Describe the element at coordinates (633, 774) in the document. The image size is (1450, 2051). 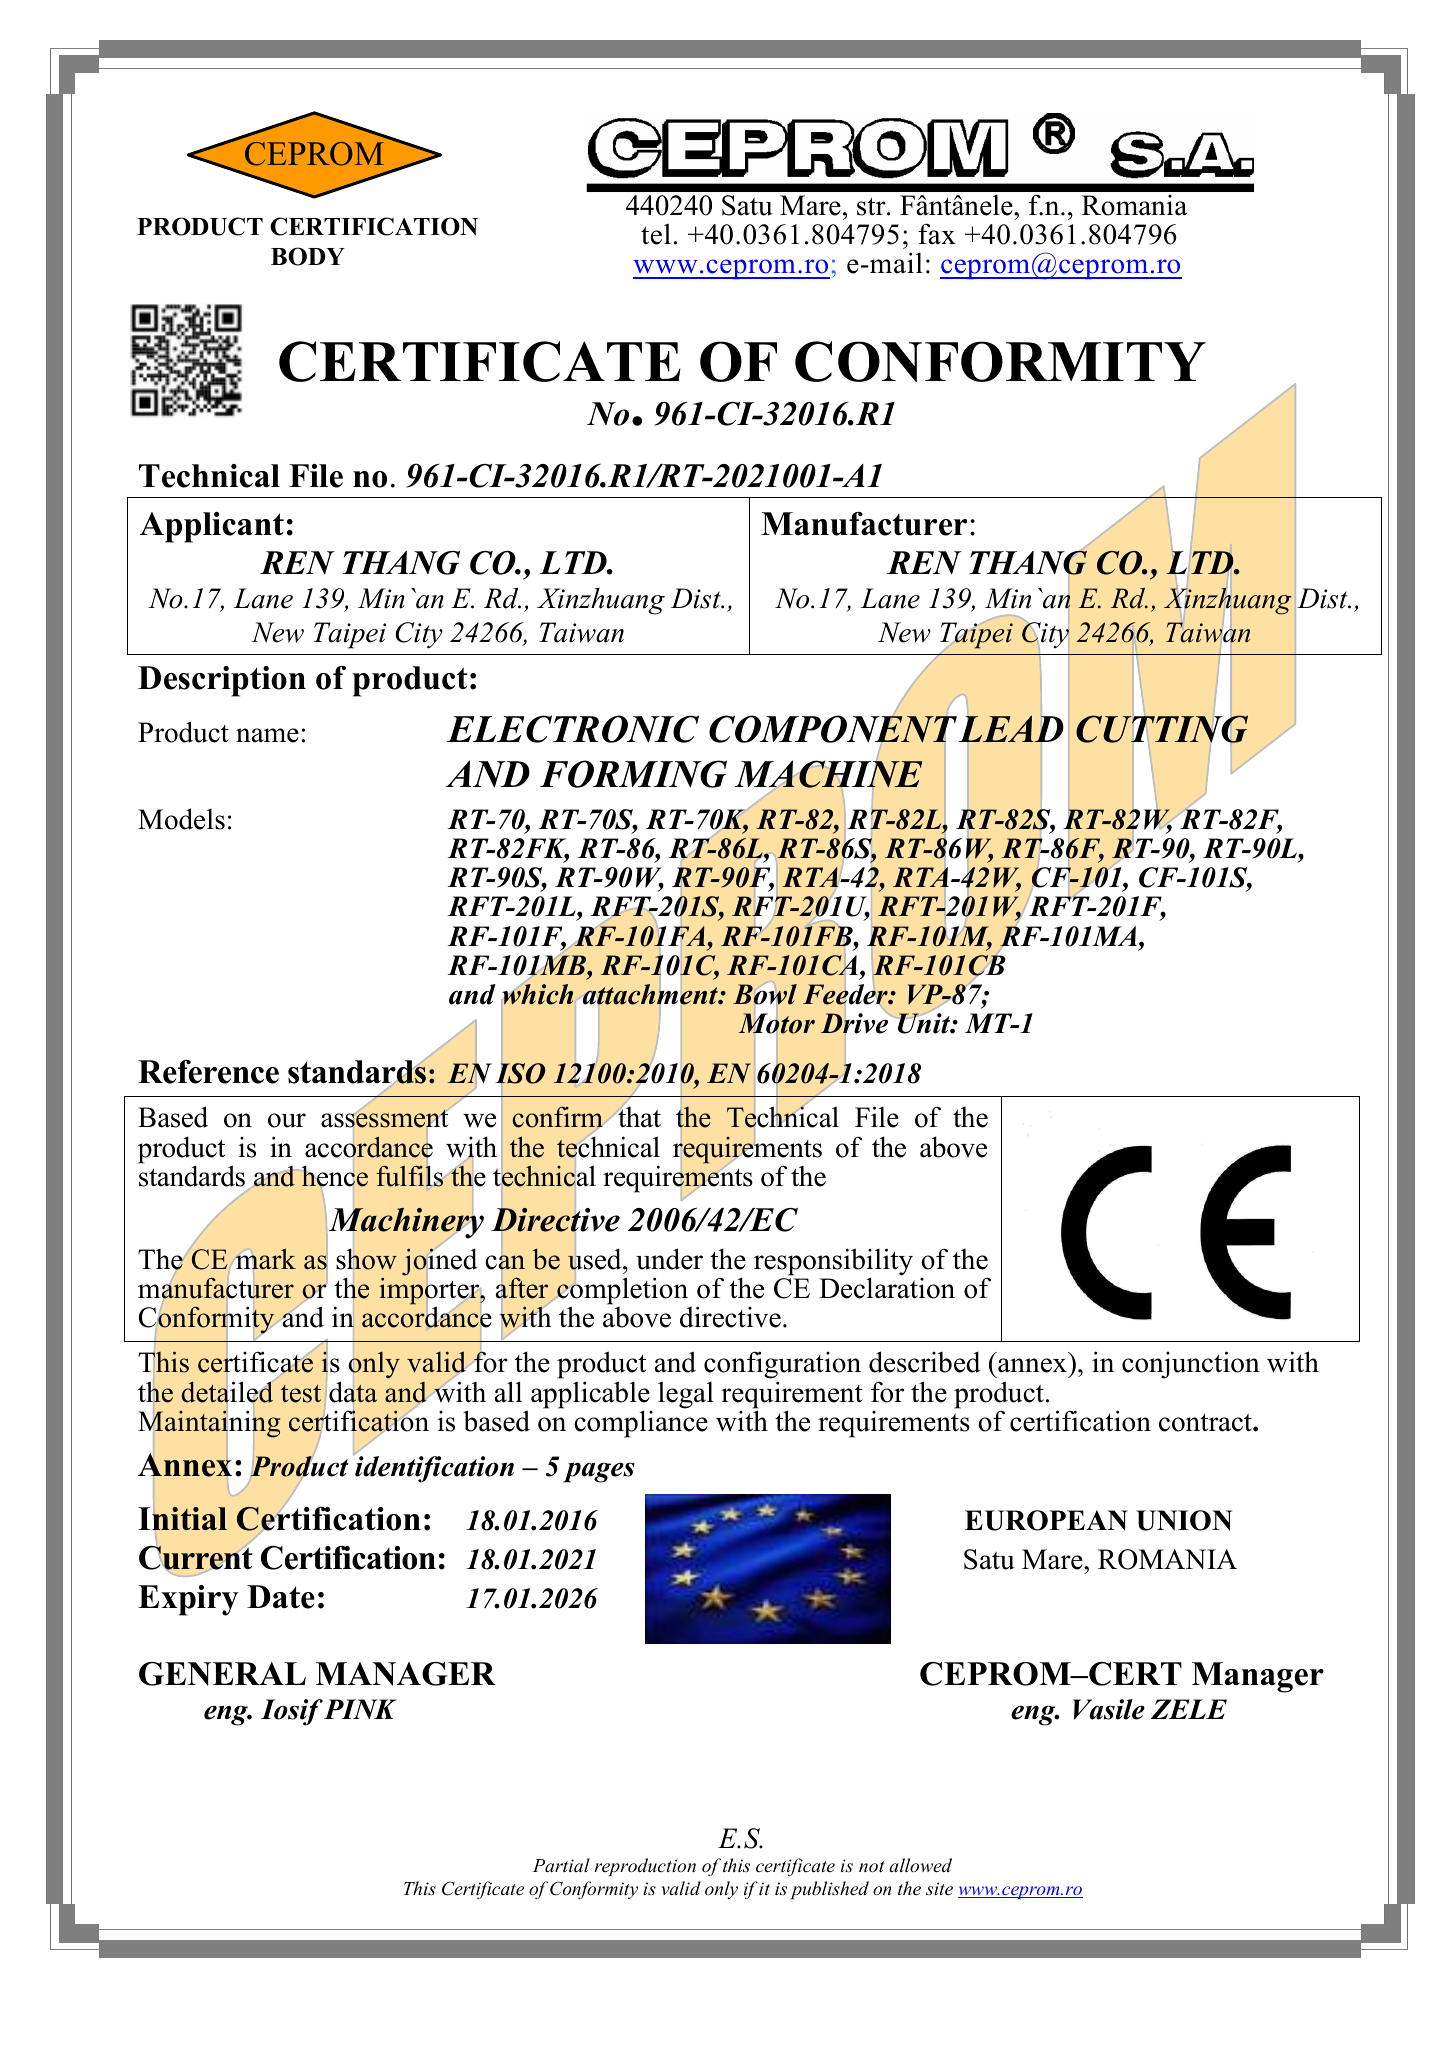
I see `FORMING` at that location.
